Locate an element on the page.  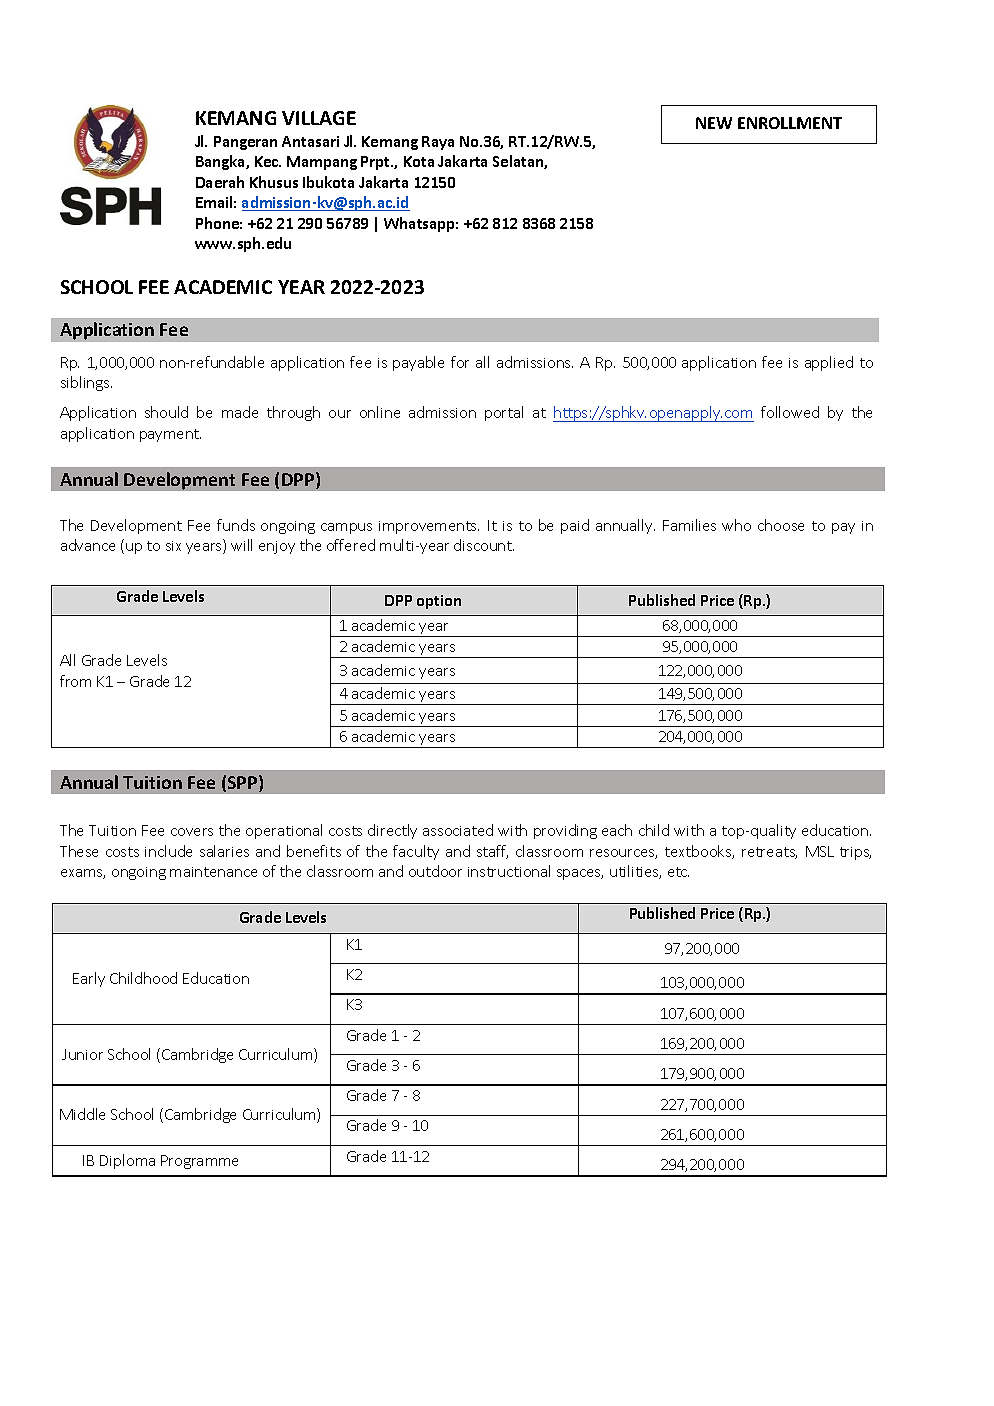
covers is located at coordinates (192, 832).
